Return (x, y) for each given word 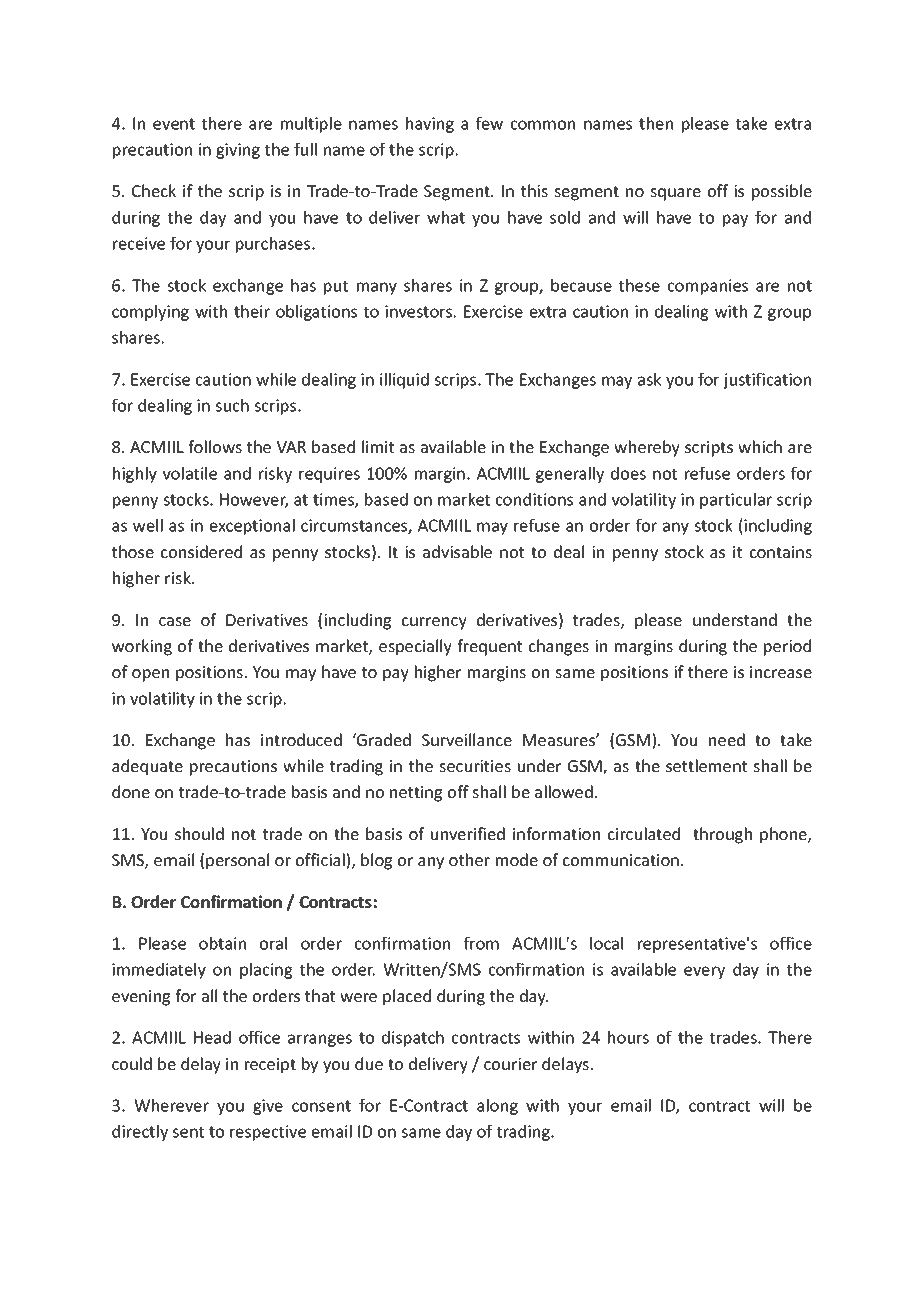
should (199, 833)
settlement (706, 765)
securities (475, 766)
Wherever (171, 1105)
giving (238, 151)
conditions (534, 499)
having (430, 125)
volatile (190, 473)
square (675, 194)
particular (736, 501)
